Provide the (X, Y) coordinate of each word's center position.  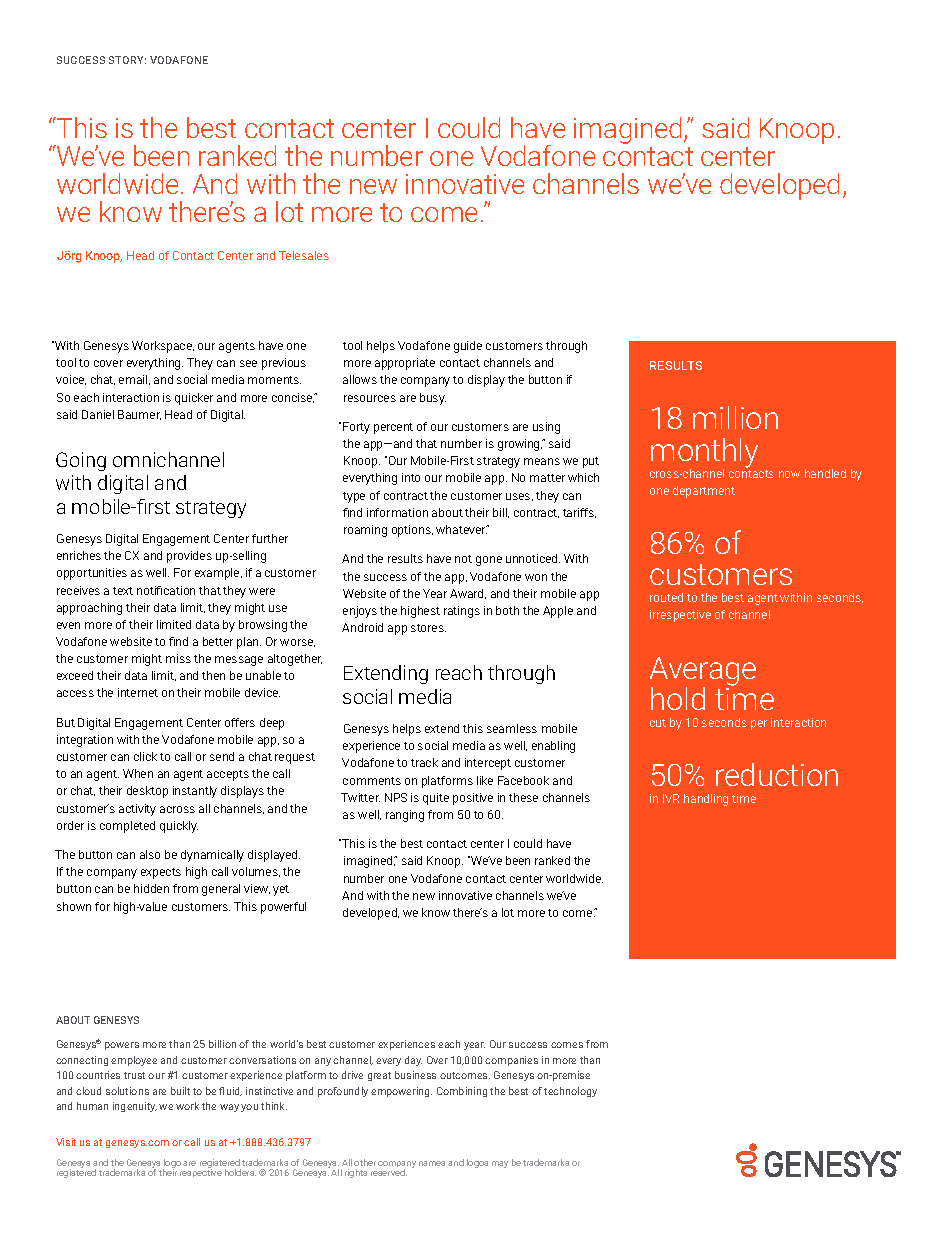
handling (706, 800)
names (432, 1163)
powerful (283, 908)
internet (138, 692)
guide (468, 347)
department (704, 492)
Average (703, 672)
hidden (151, 888)
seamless (512, 728)
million (735, 417)
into (411, 477)
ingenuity (135, 1107)
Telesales (304, 255)
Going (81, 461)
